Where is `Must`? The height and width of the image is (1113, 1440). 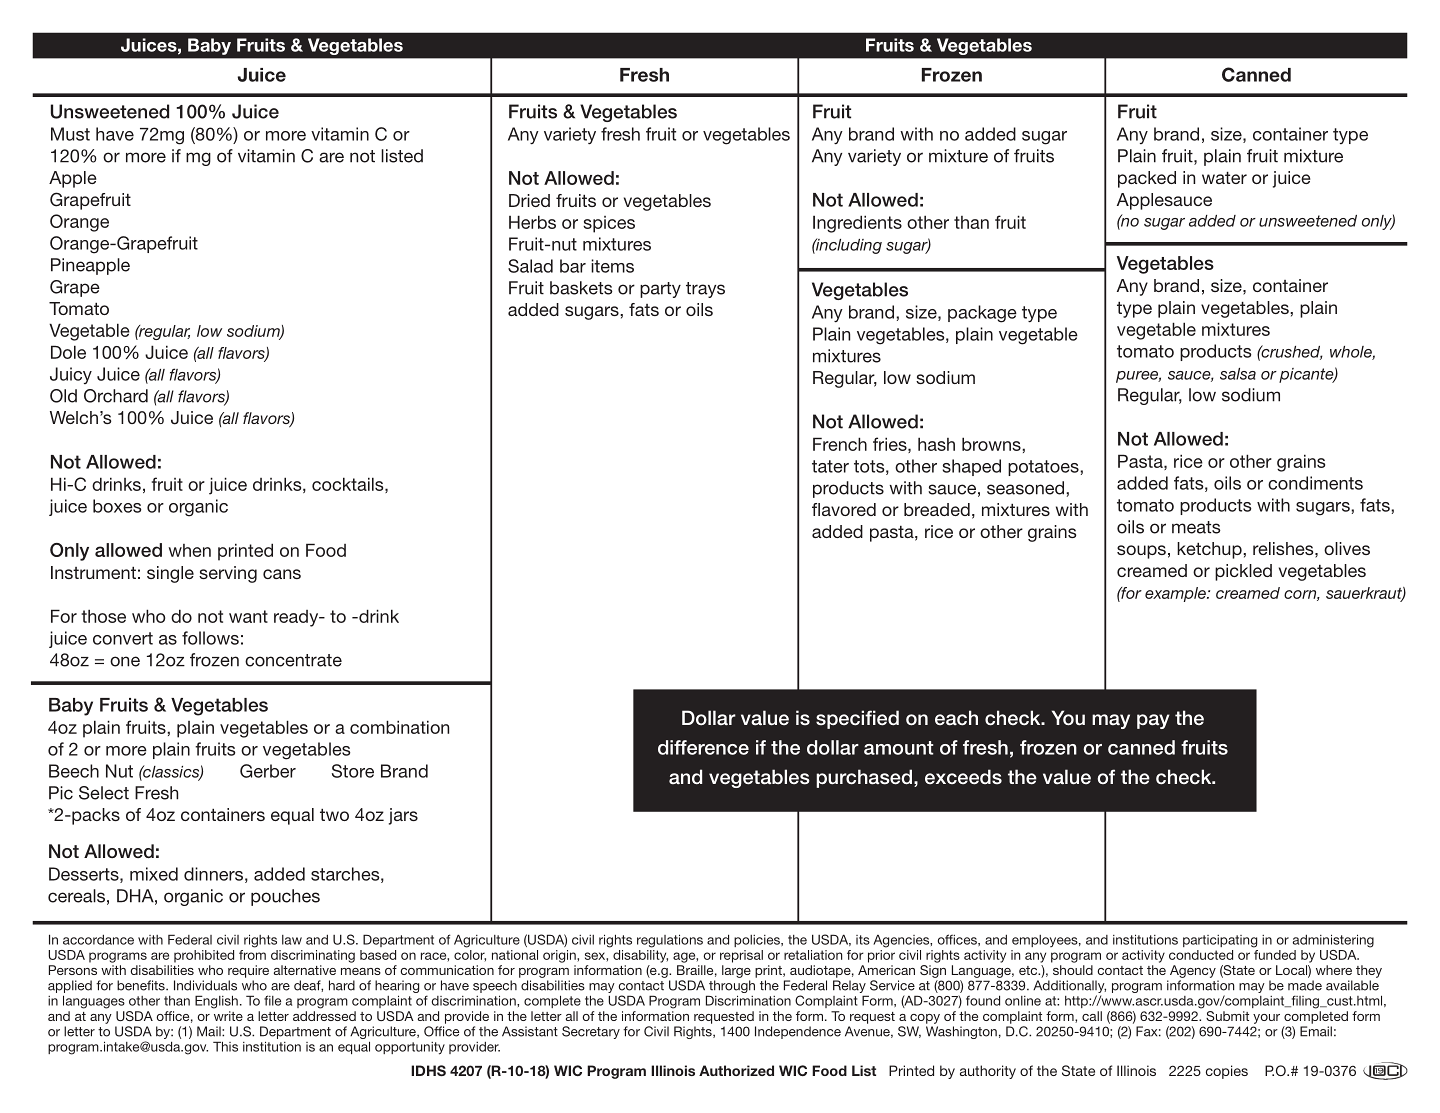
Must is located at coordinates (70, 134).
